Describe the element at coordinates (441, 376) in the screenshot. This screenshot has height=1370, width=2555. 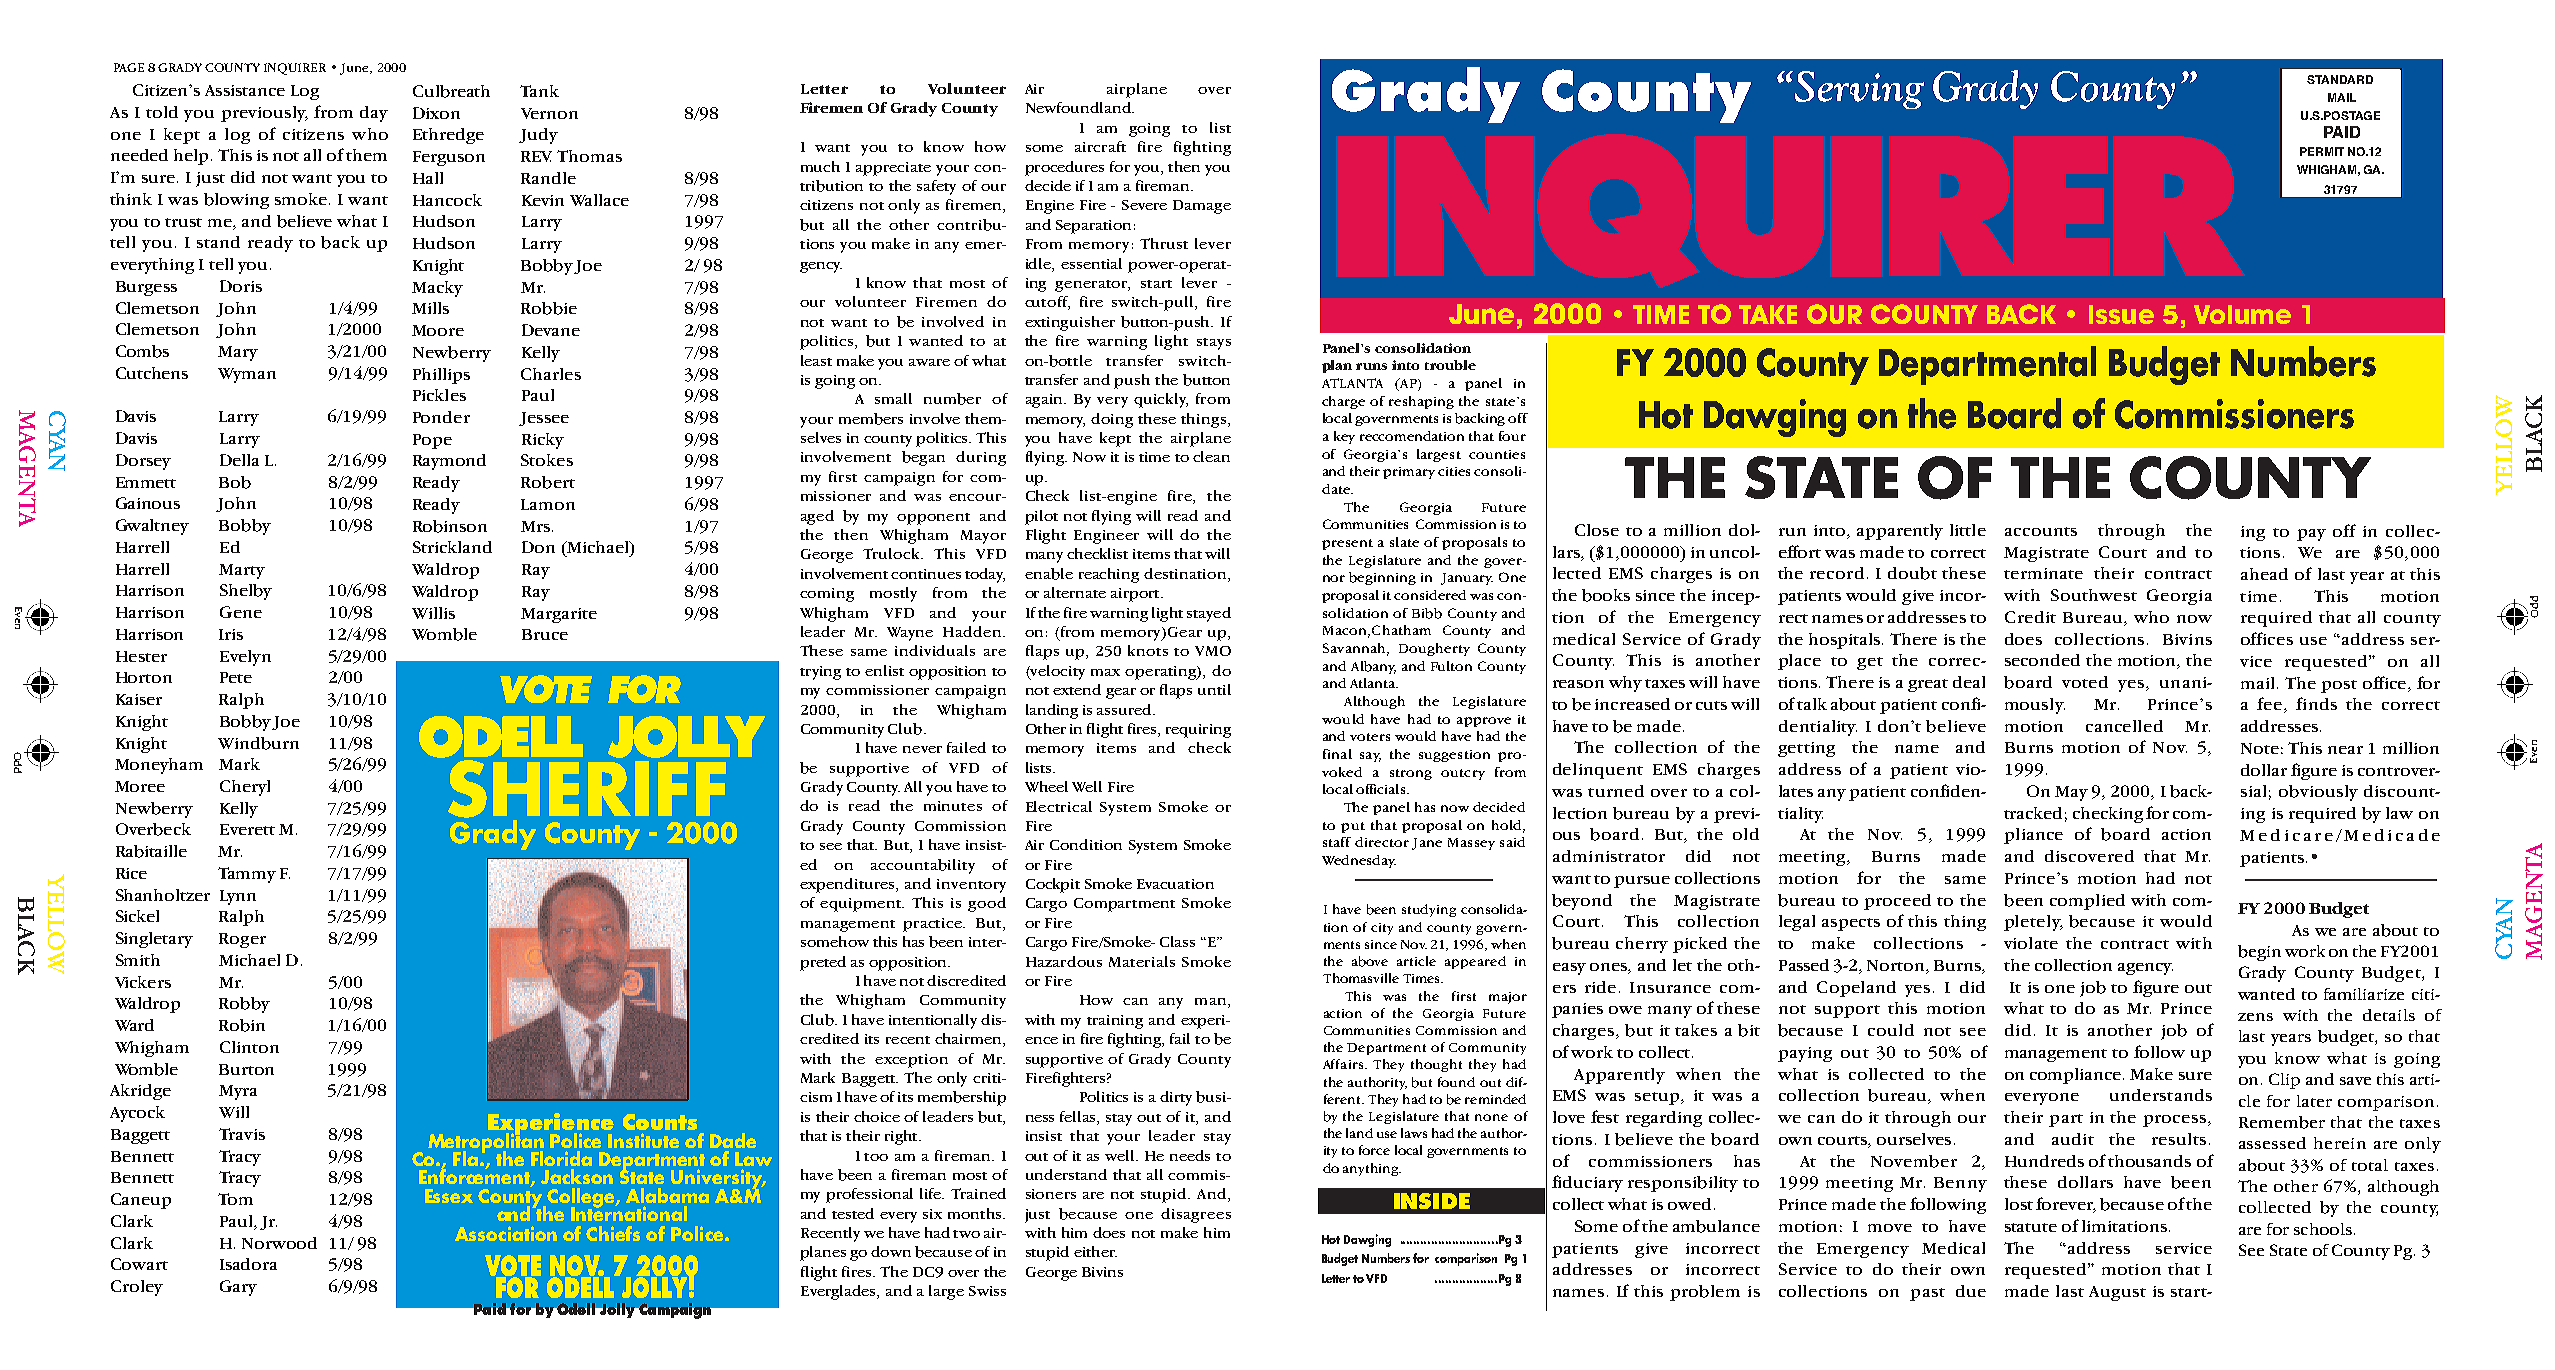
I see `Phillips` at that location.
